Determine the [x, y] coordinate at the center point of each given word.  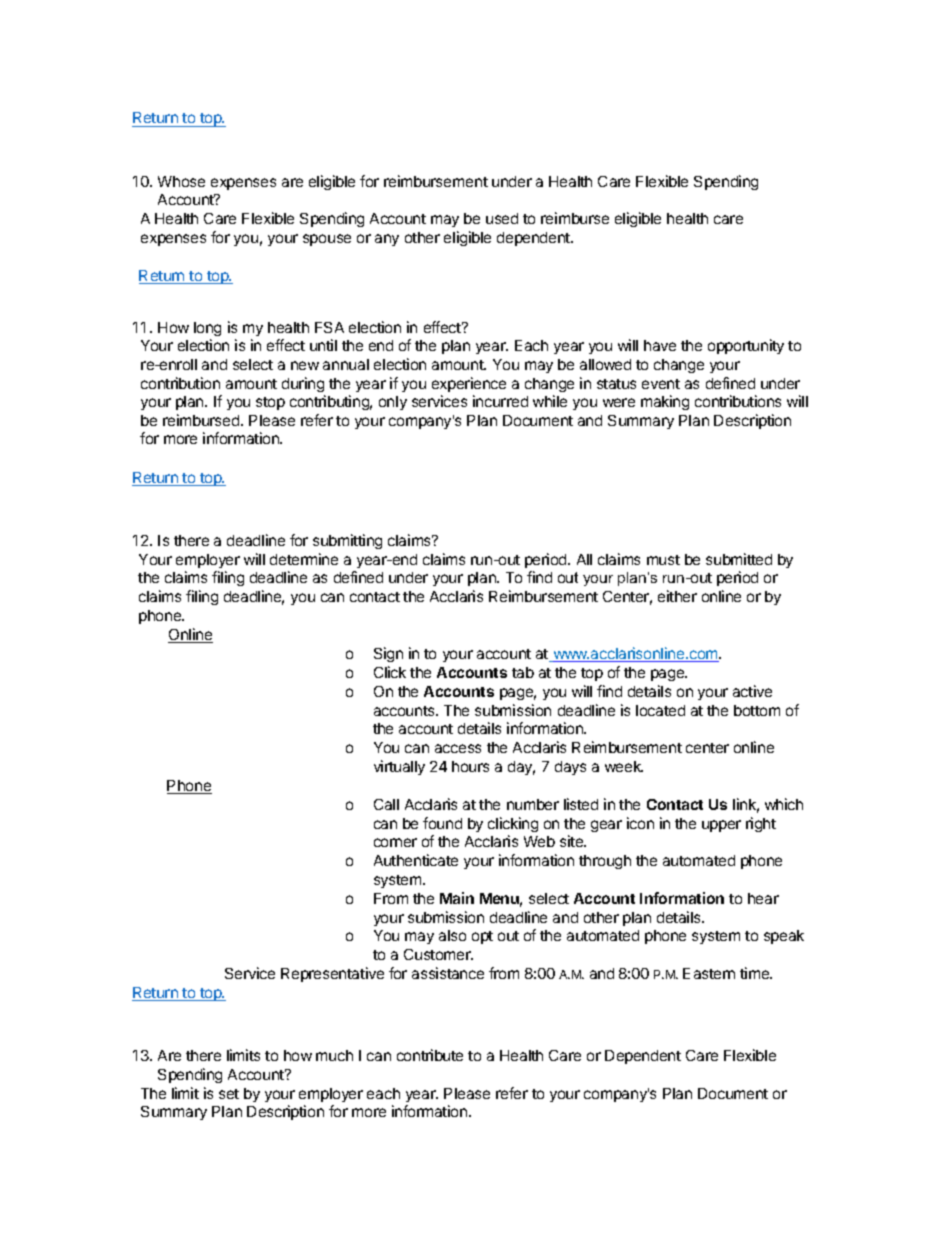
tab [523, 672]
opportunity [746, 346]
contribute [430, 1055]
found [442, 823]
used [502, 218]
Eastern [709, 973]
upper [721, 826]
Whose [181, 181]
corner [395, 842]
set [229, 1094]
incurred [500, 401]
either [677, 596]
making [665, 402]
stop [270, 403]
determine [304, 559]
